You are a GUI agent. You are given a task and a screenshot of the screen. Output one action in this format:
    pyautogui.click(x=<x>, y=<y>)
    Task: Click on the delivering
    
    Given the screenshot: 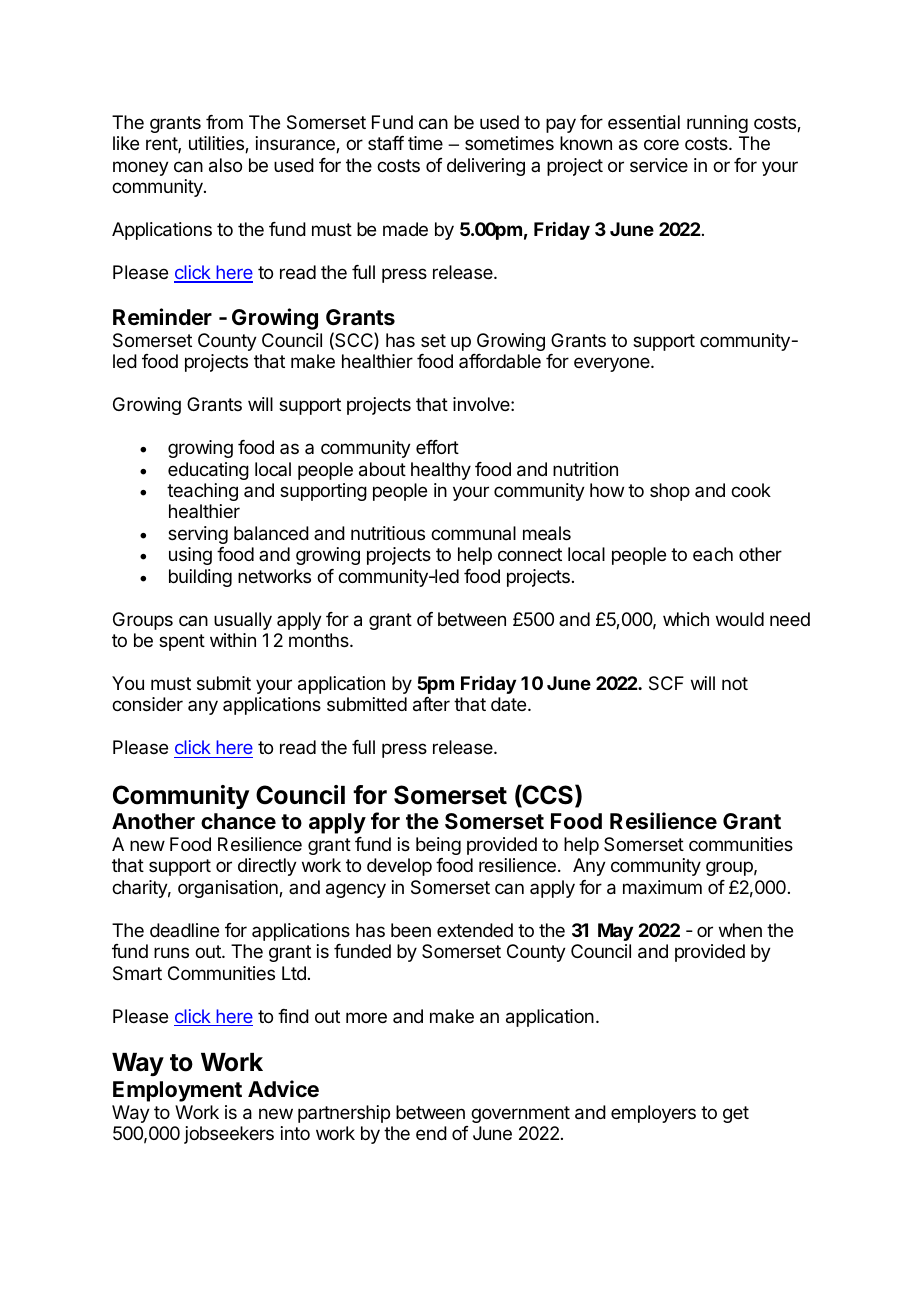 What is the action you would take?
    pyautogui.click(x=486, y=167)
